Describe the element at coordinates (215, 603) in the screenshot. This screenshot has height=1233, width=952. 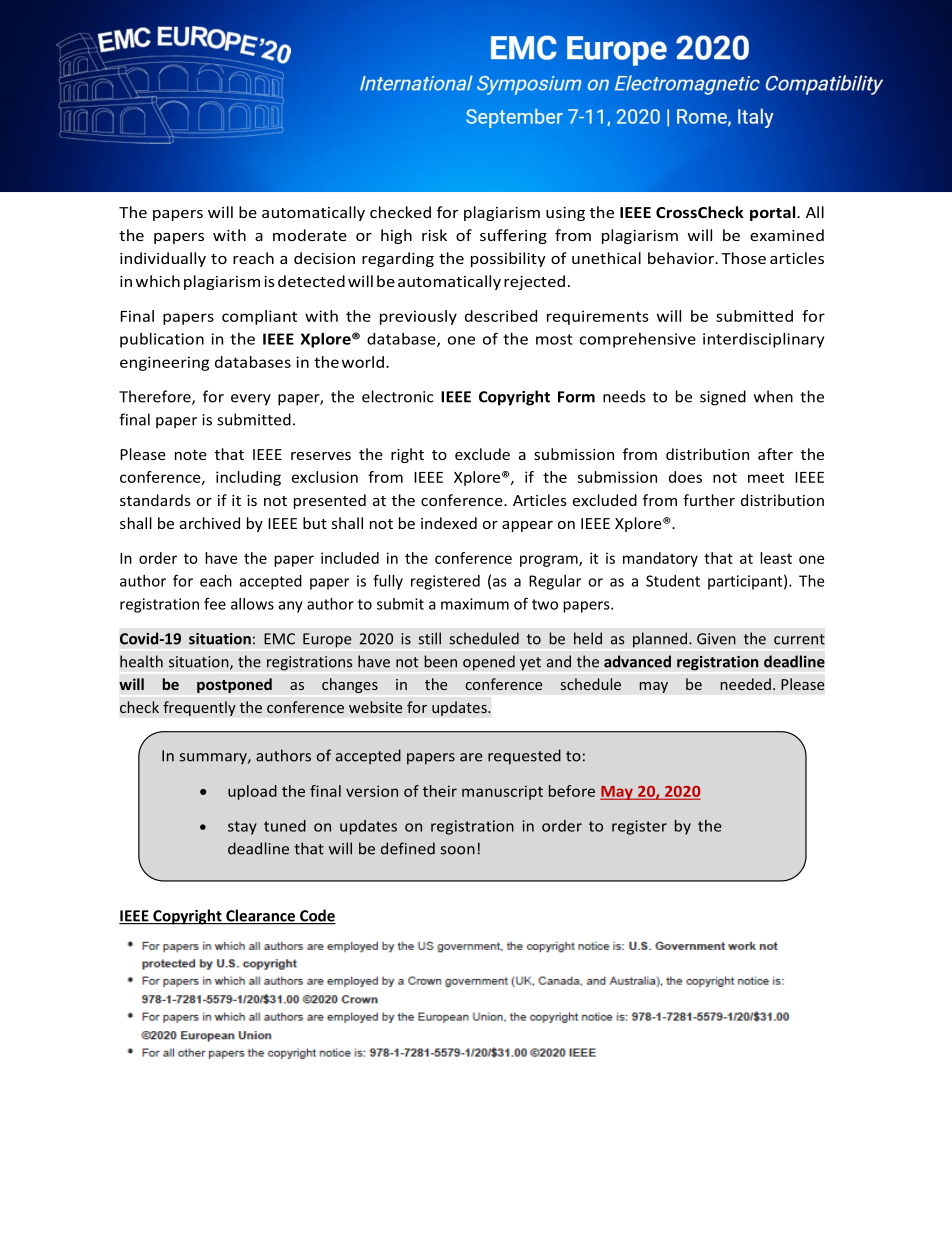
I see `fee` at that location.
